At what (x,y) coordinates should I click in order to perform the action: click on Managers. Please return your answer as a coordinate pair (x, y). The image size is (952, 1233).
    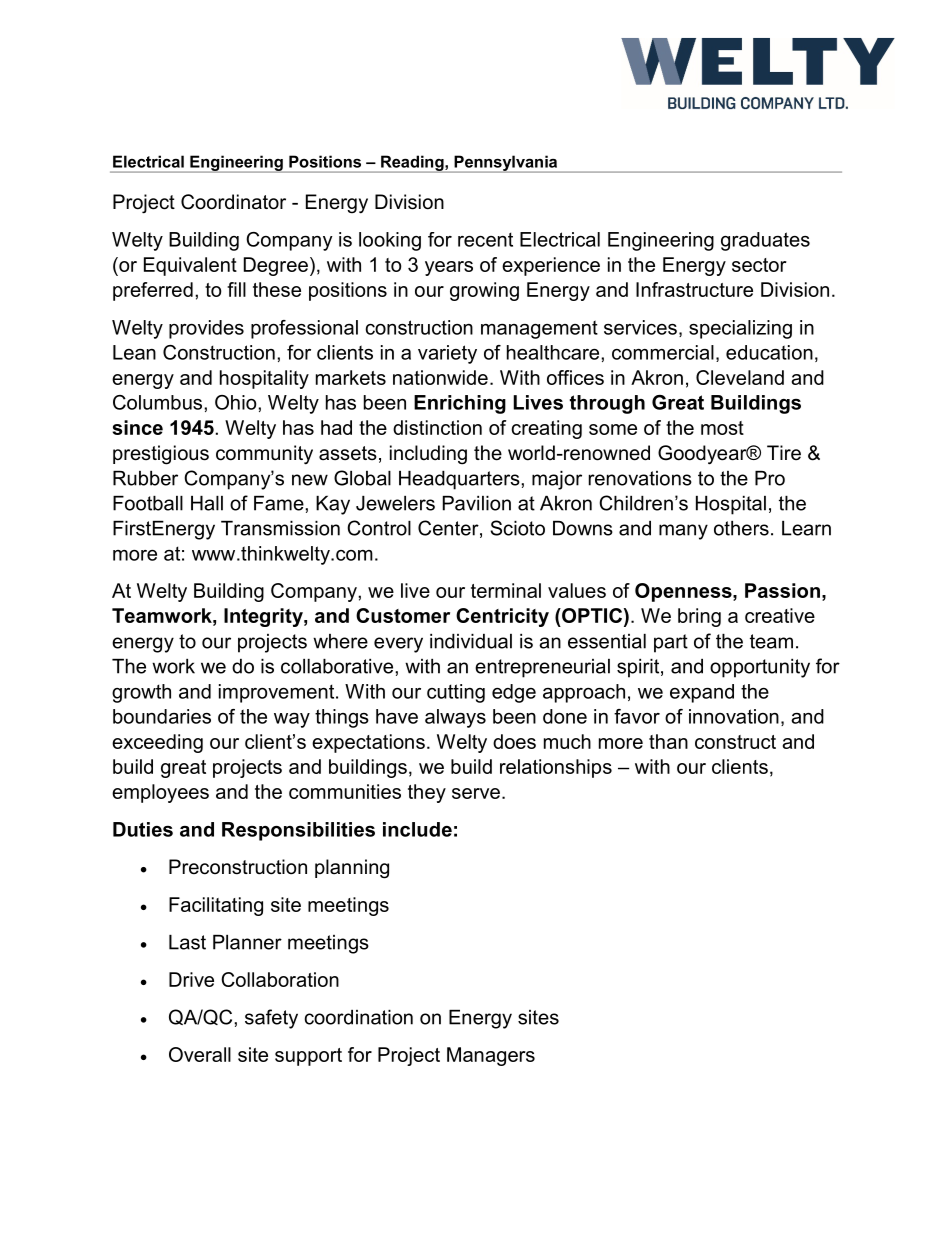
    Looking at the image, I should click on (491, 1056).
